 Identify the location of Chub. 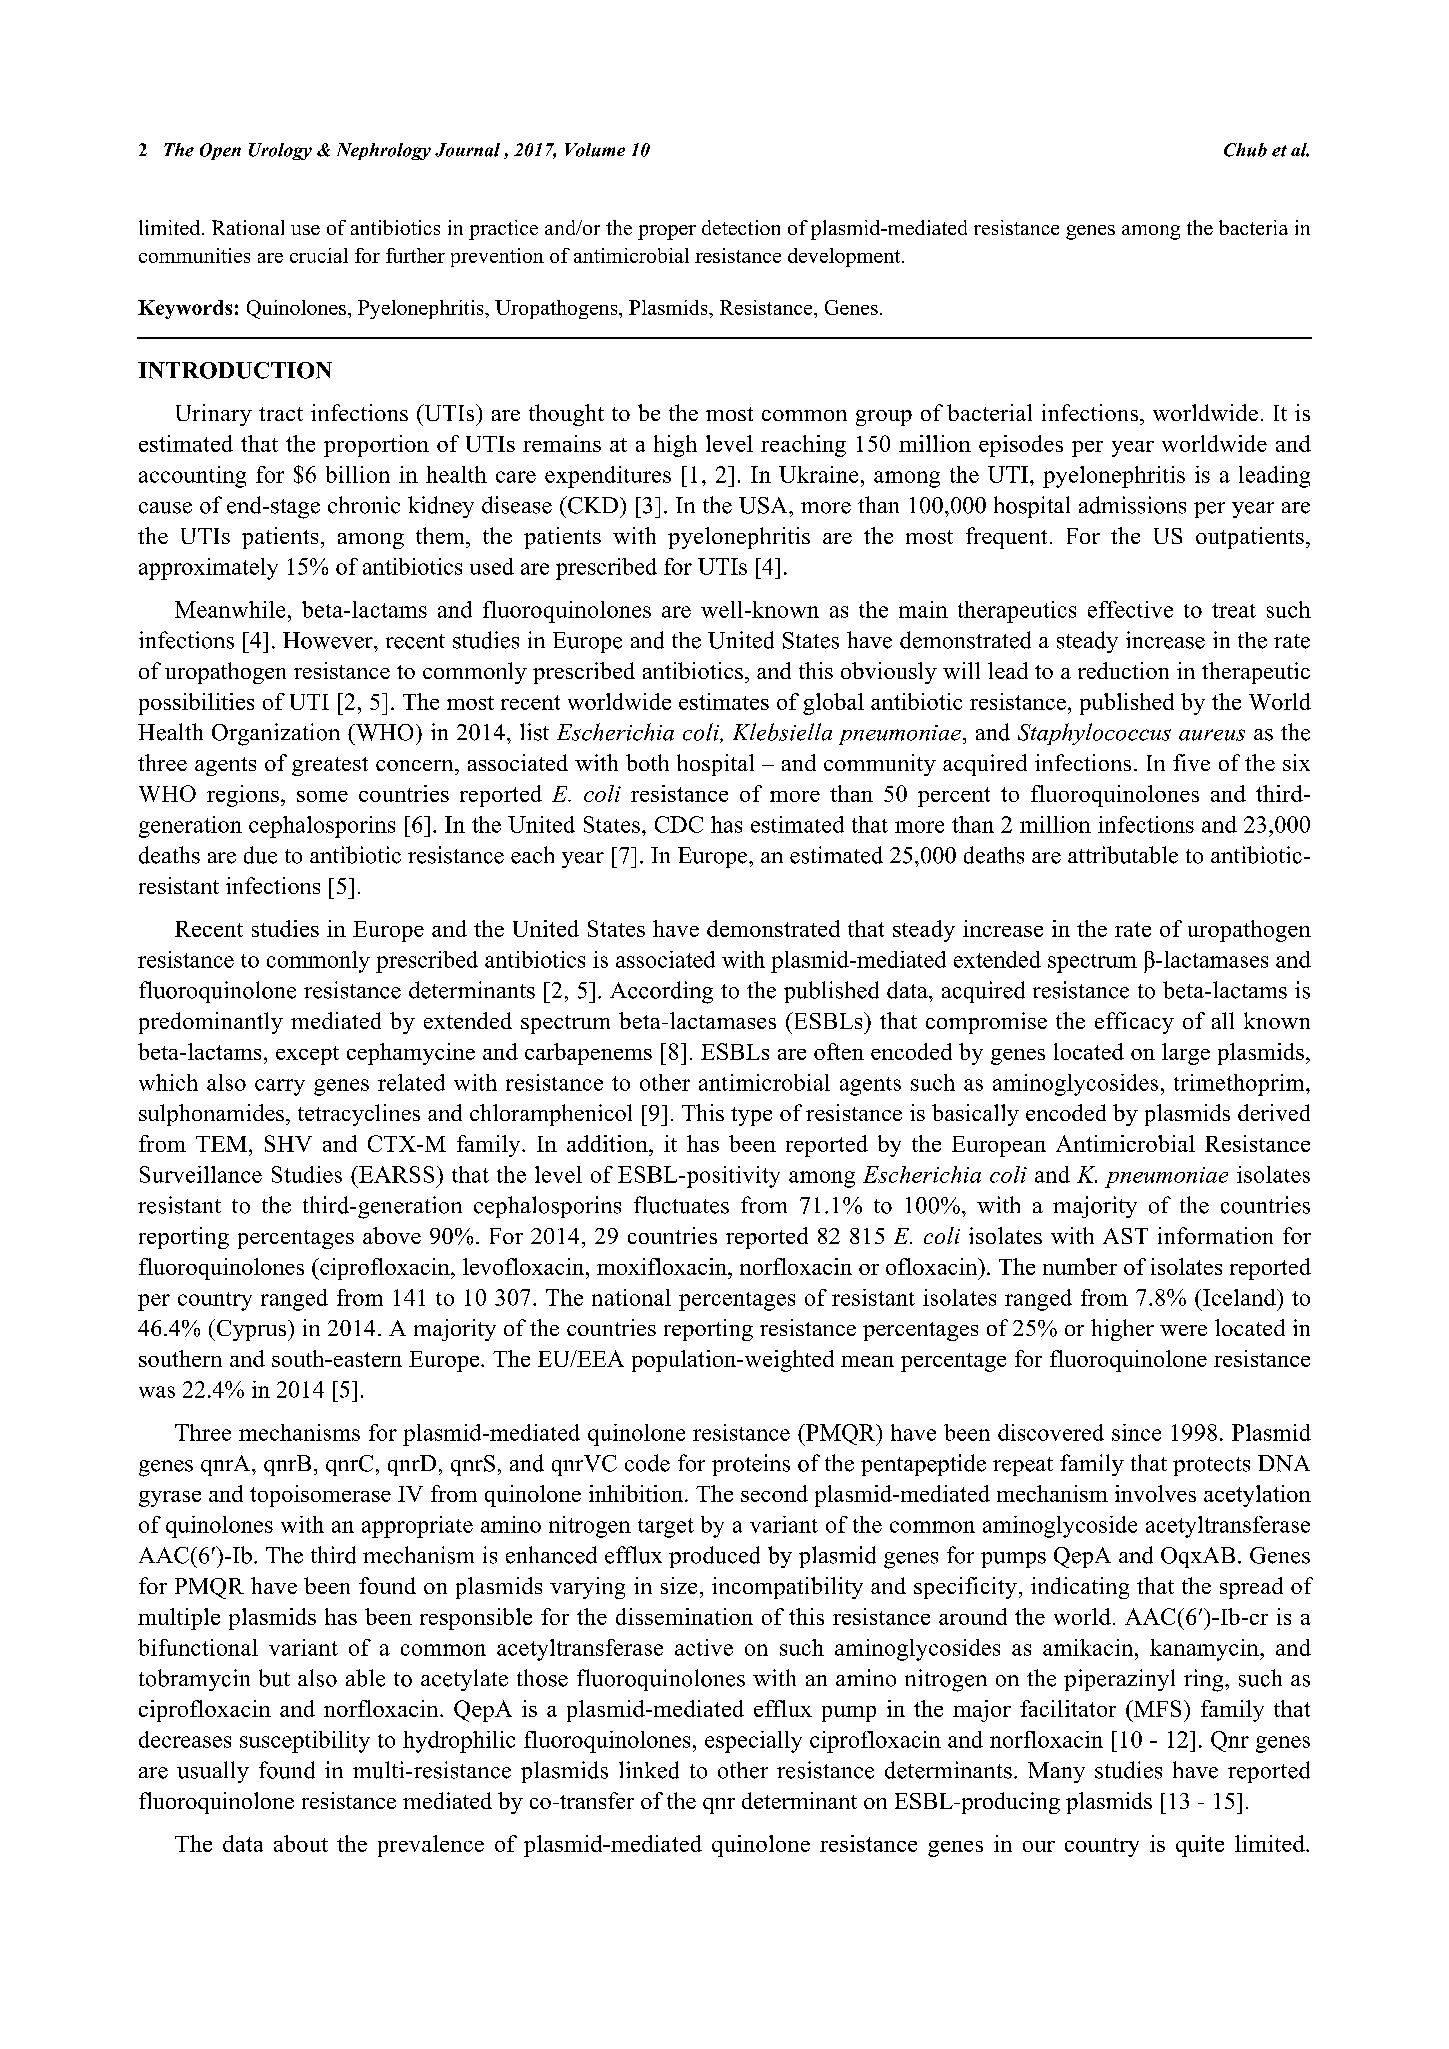
(1245, 150).
